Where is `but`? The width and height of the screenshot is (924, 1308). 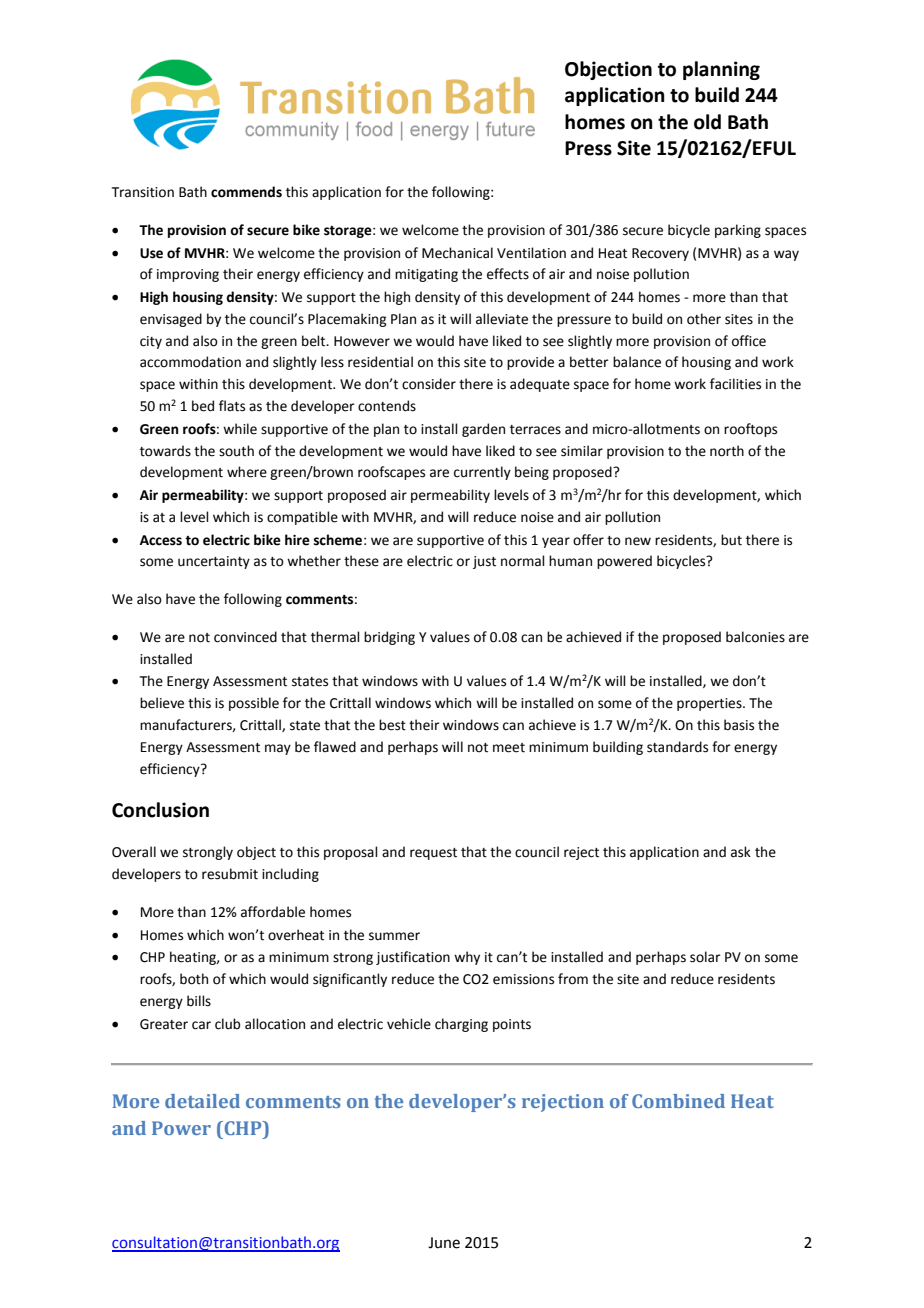 but is located at coordinates (731, 540).
